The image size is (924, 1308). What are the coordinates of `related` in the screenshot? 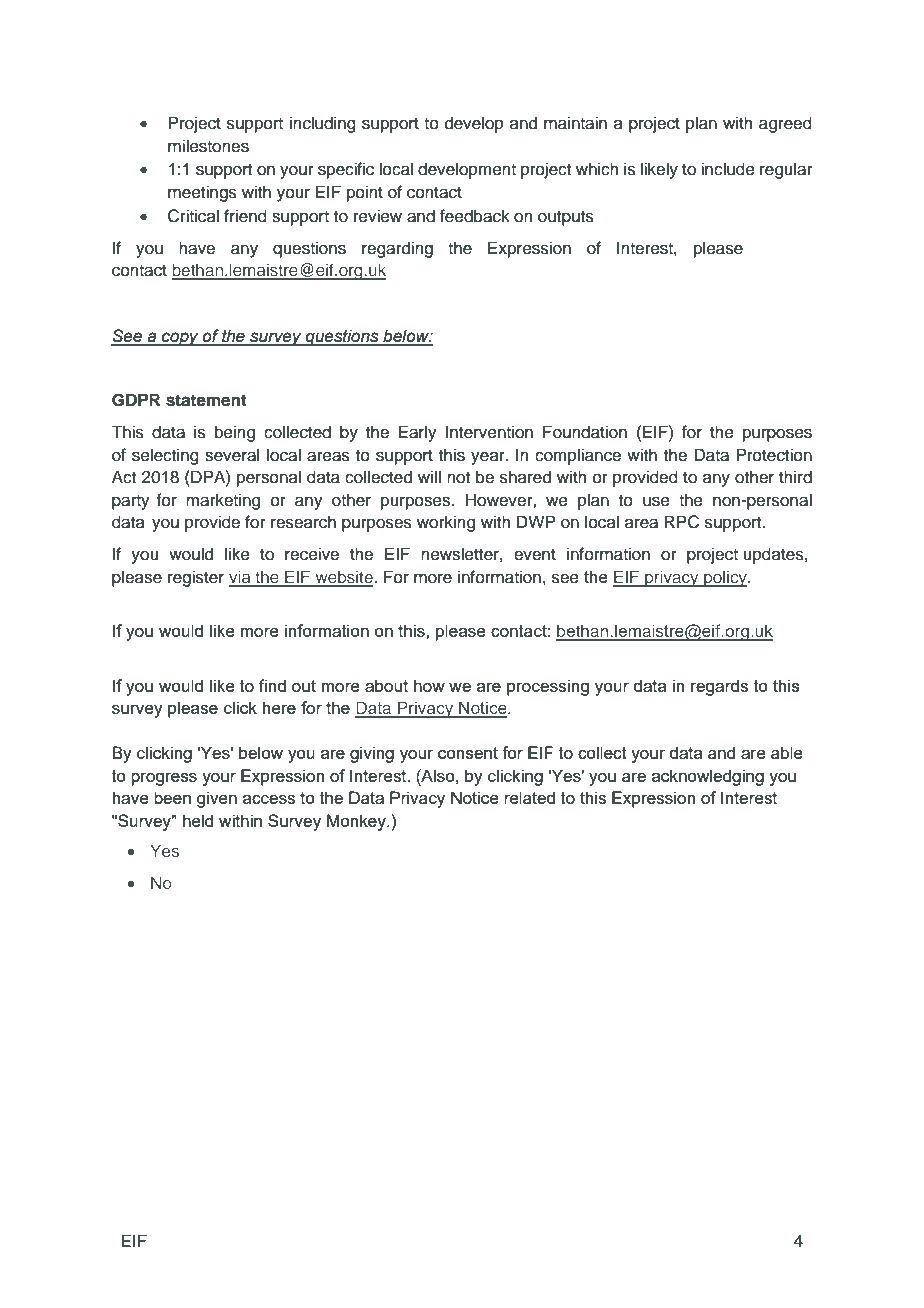 It's located at (529, 797).
